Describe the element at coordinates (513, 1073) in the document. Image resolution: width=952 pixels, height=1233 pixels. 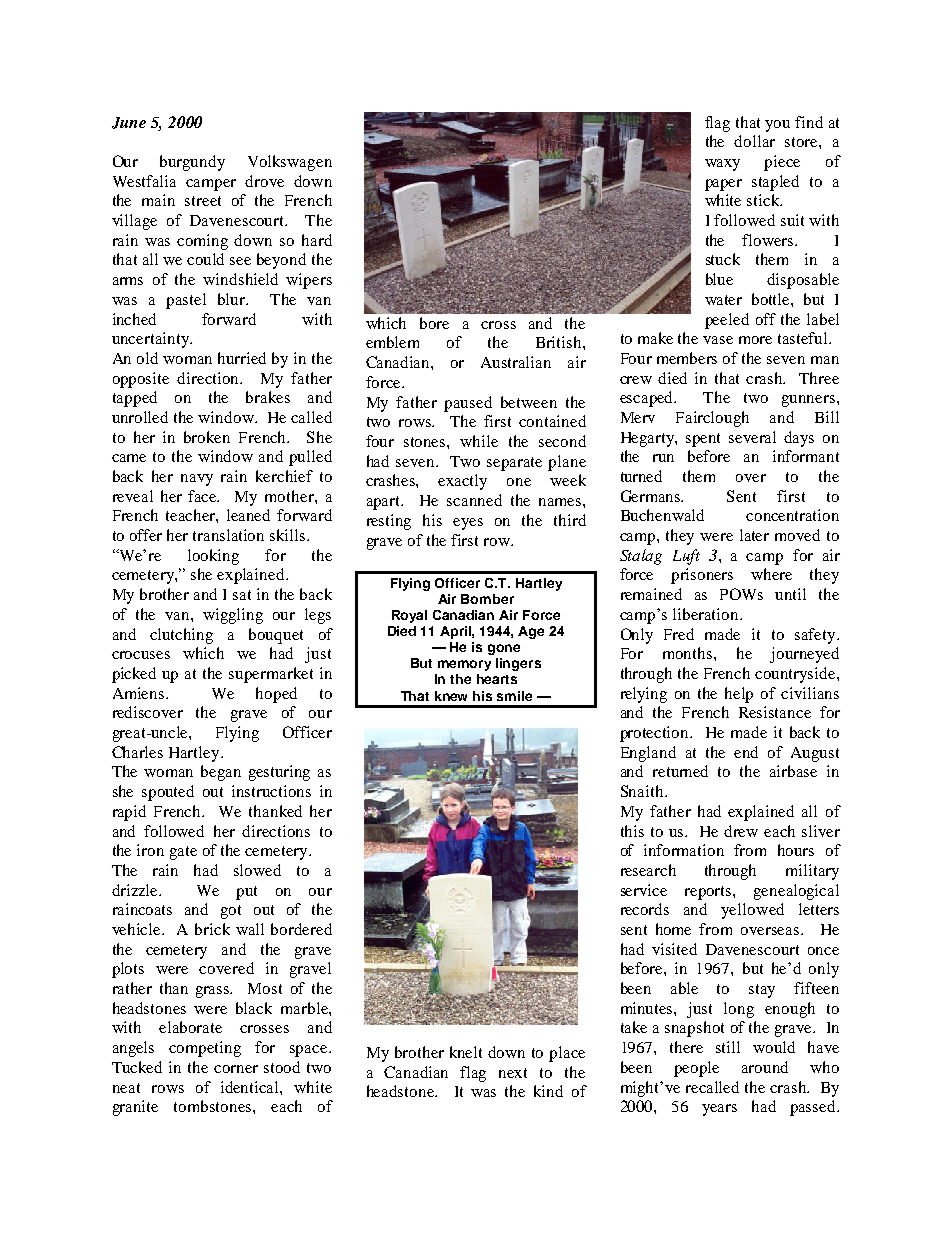
I see `next` at that location.
